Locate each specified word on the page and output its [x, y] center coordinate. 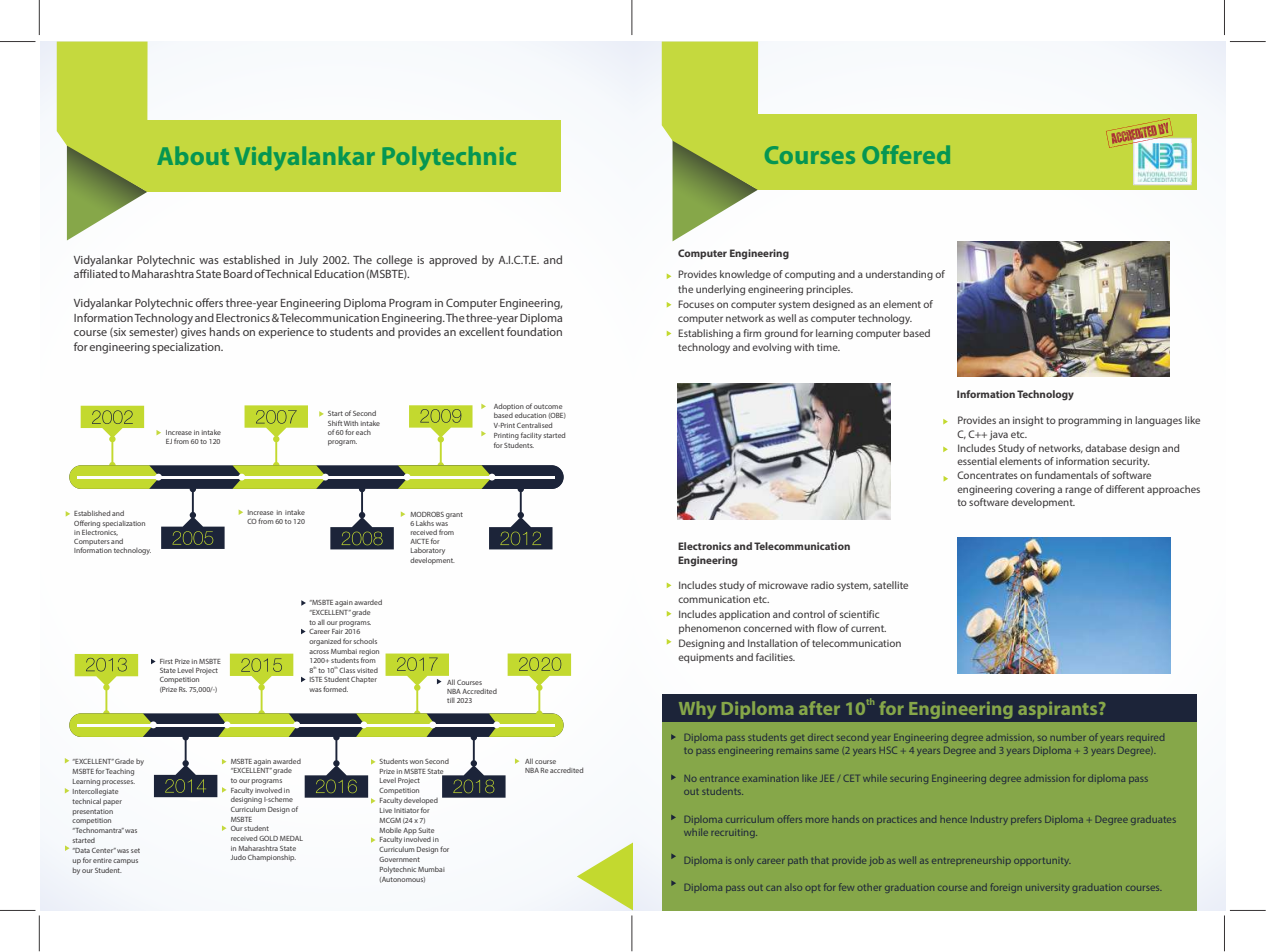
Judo [238, 857]
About [193, 155]
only [744, 862]
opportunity [1042, 862]
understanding [899, 275]
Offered [906, 154]
